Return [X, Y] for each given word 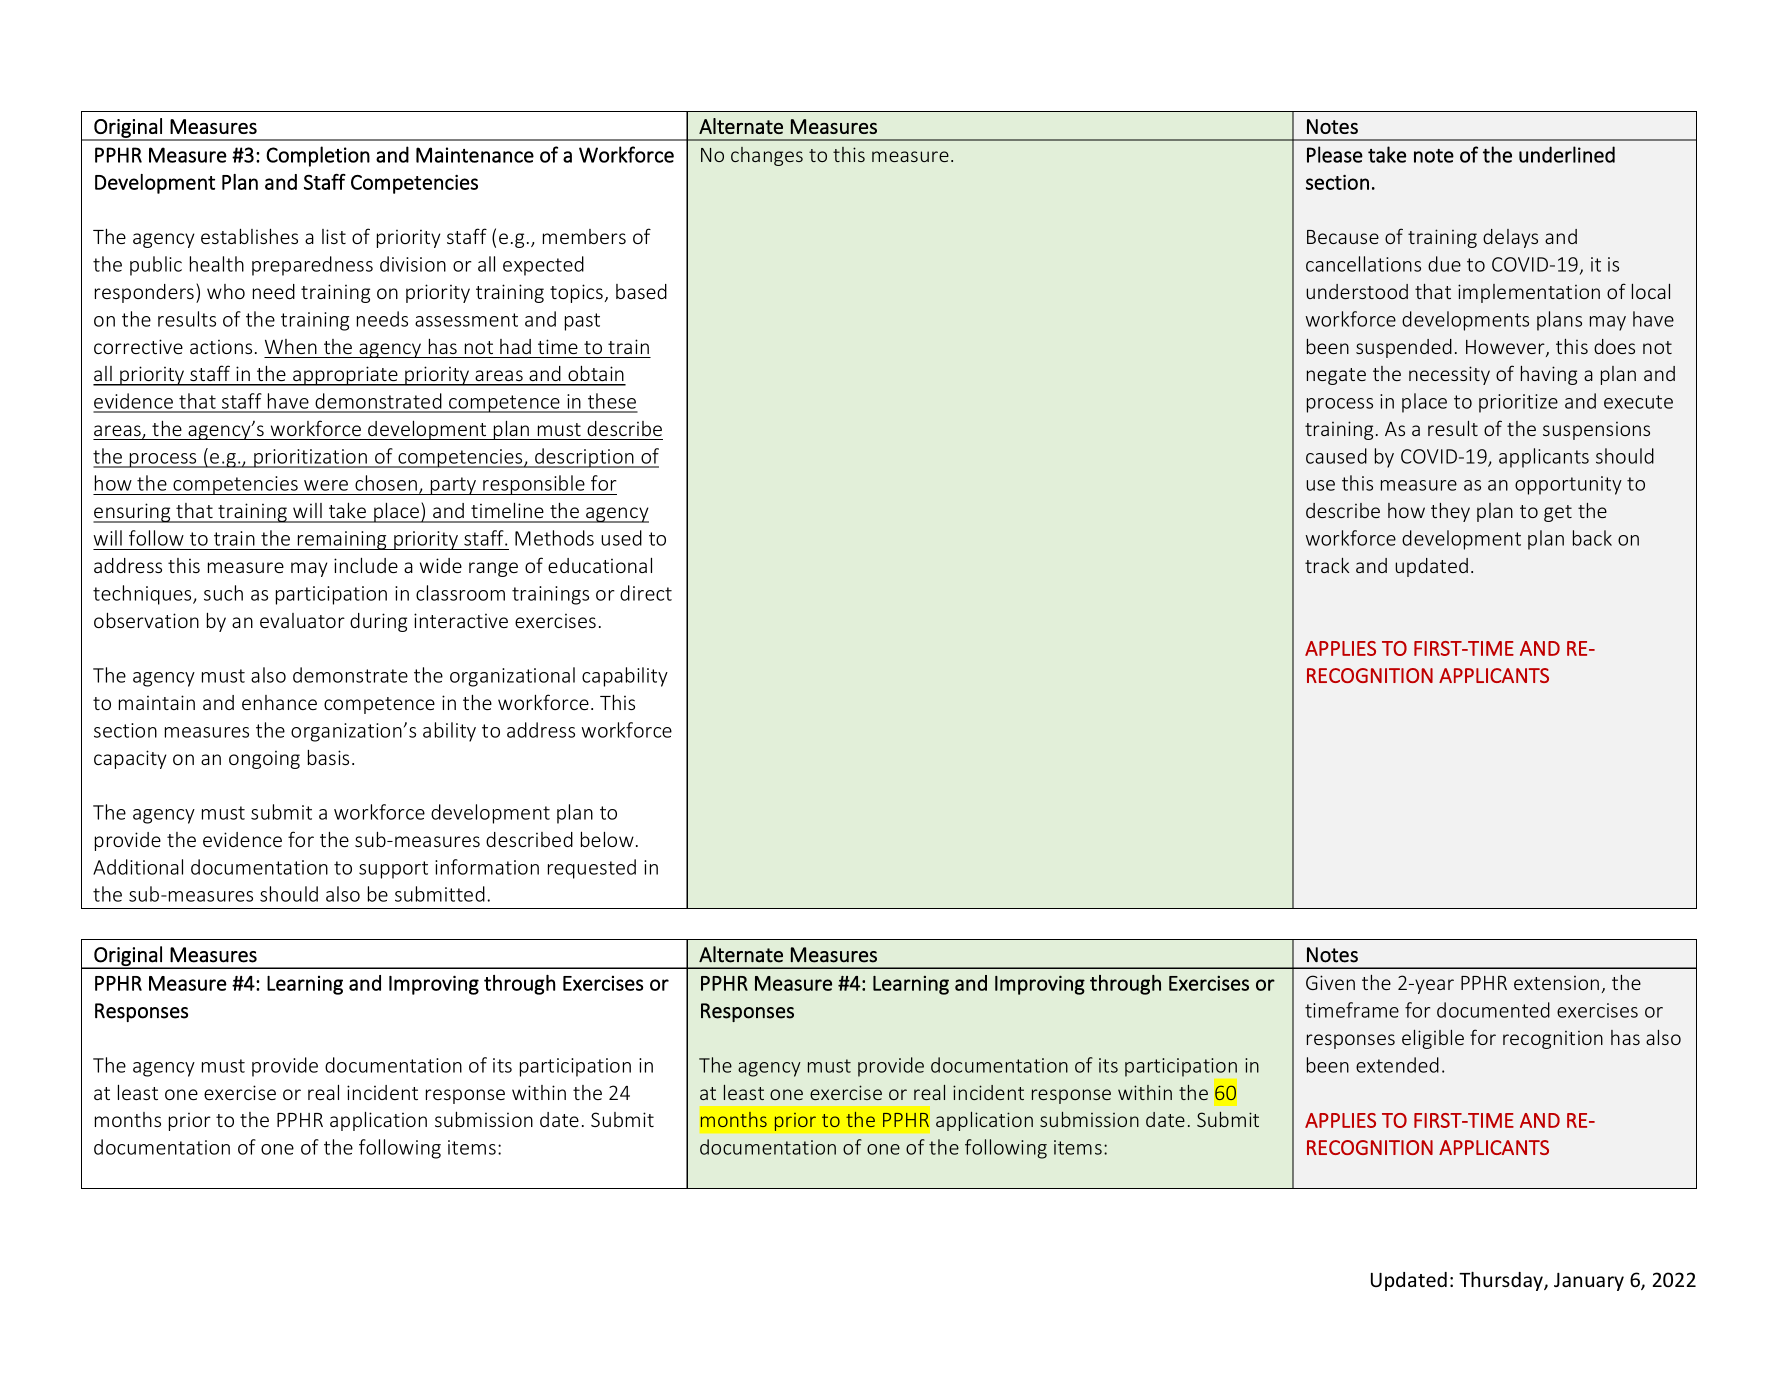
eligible [1433, 1039]
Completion [318, 156]
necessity [1449, 375]
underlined [1567, 154]
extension [1556, 983]
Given [1330, 982]
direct [646, 593]
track [1327, 565]
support [393, 870]
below [607, 839]
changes [767, 156]
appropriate [345, 376]
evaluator [302, 620]
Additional [138, 867]
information [487, 867]
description [584, 458]
